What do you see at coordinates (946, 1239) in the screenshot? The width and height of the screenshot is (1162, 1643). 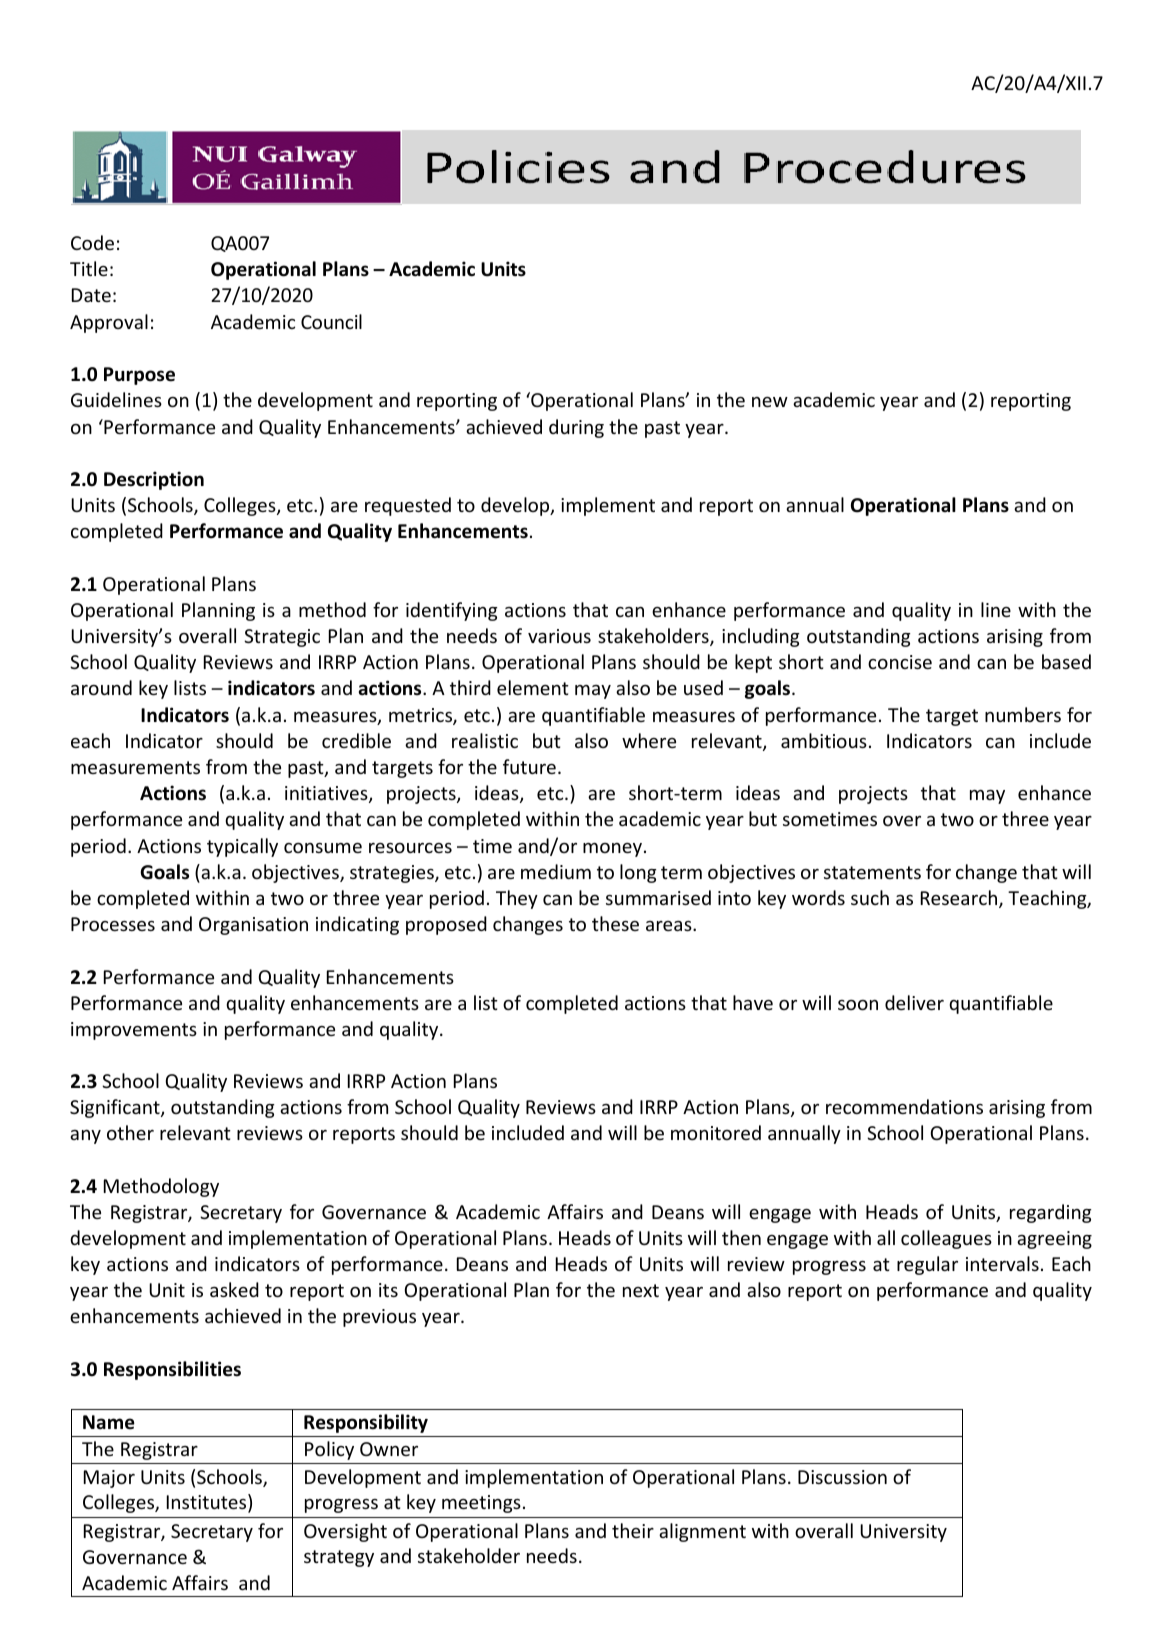 I see `colleagues` at bounding box center [946, 1239].
